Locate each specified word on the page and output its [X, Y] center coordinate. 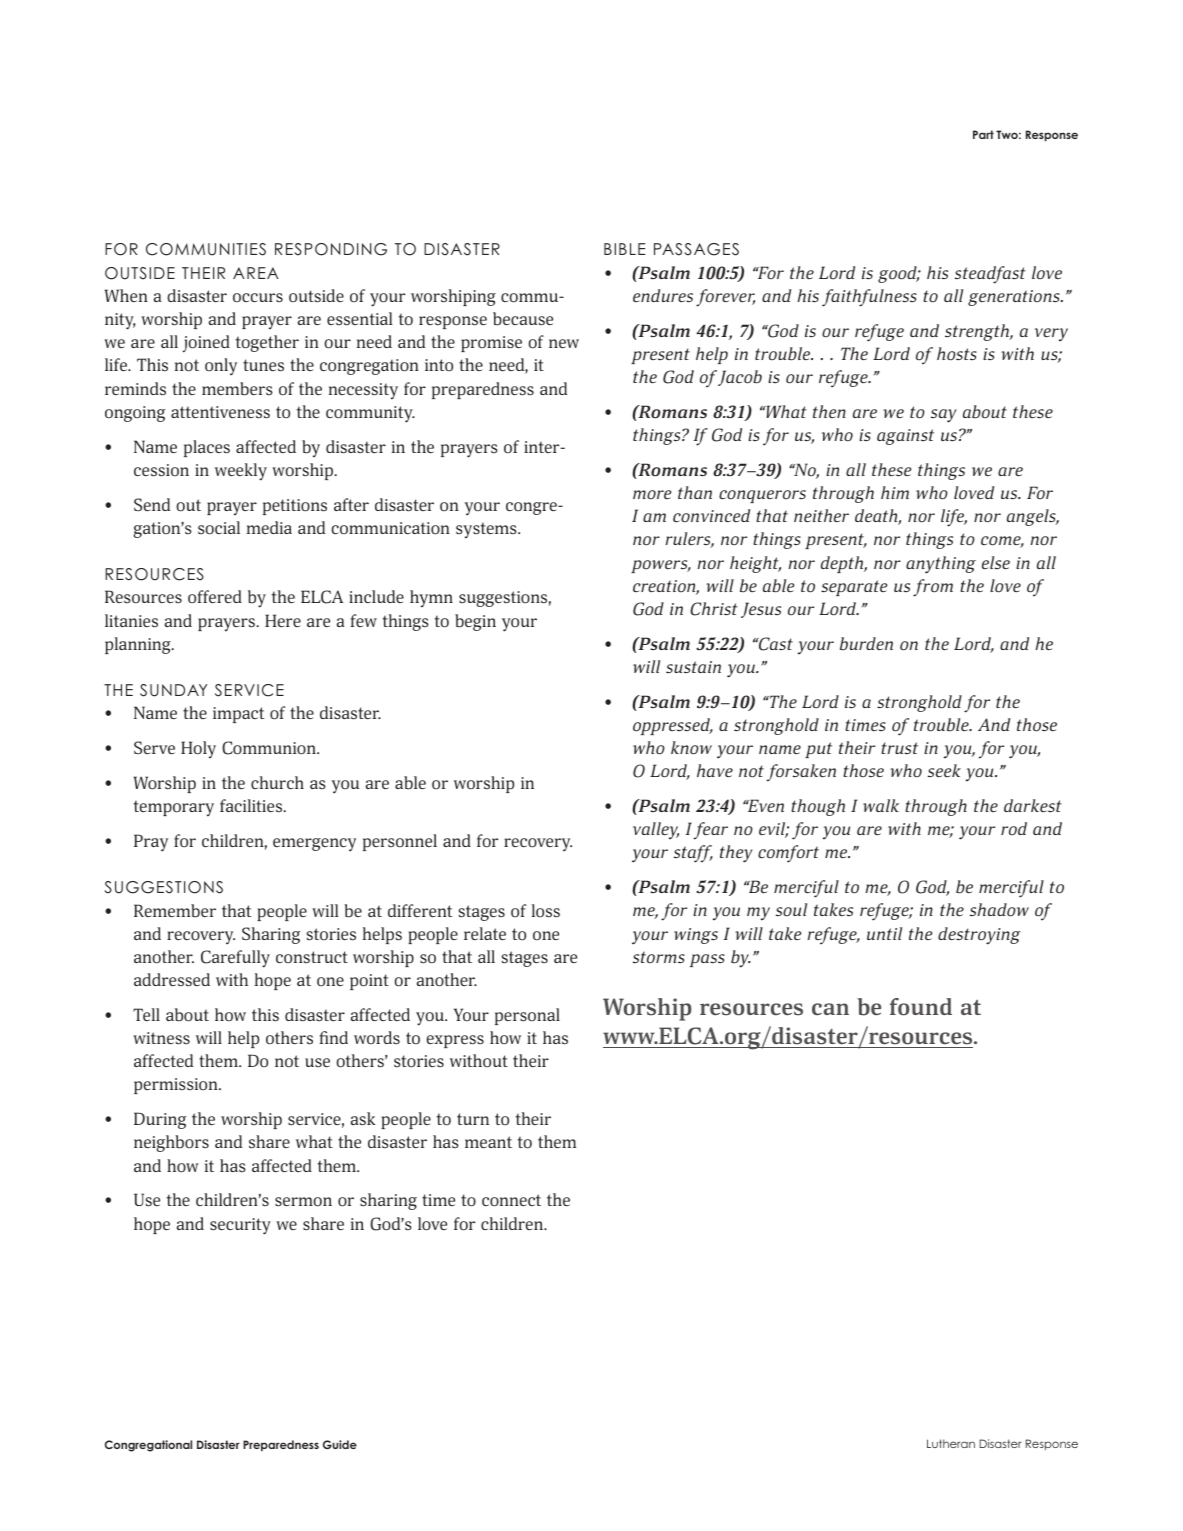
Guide [340, 1444]
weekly [241, 472]
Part [983, 134]
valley [656, 831]
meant [488, 1142]
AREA [256, 273]
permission [177, 1086]
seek [944, 770]
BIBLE [624, 249]
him [895, 492]
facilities [252, 806]
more [652, 494]
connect [511, 1200]
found [921, 1007]
